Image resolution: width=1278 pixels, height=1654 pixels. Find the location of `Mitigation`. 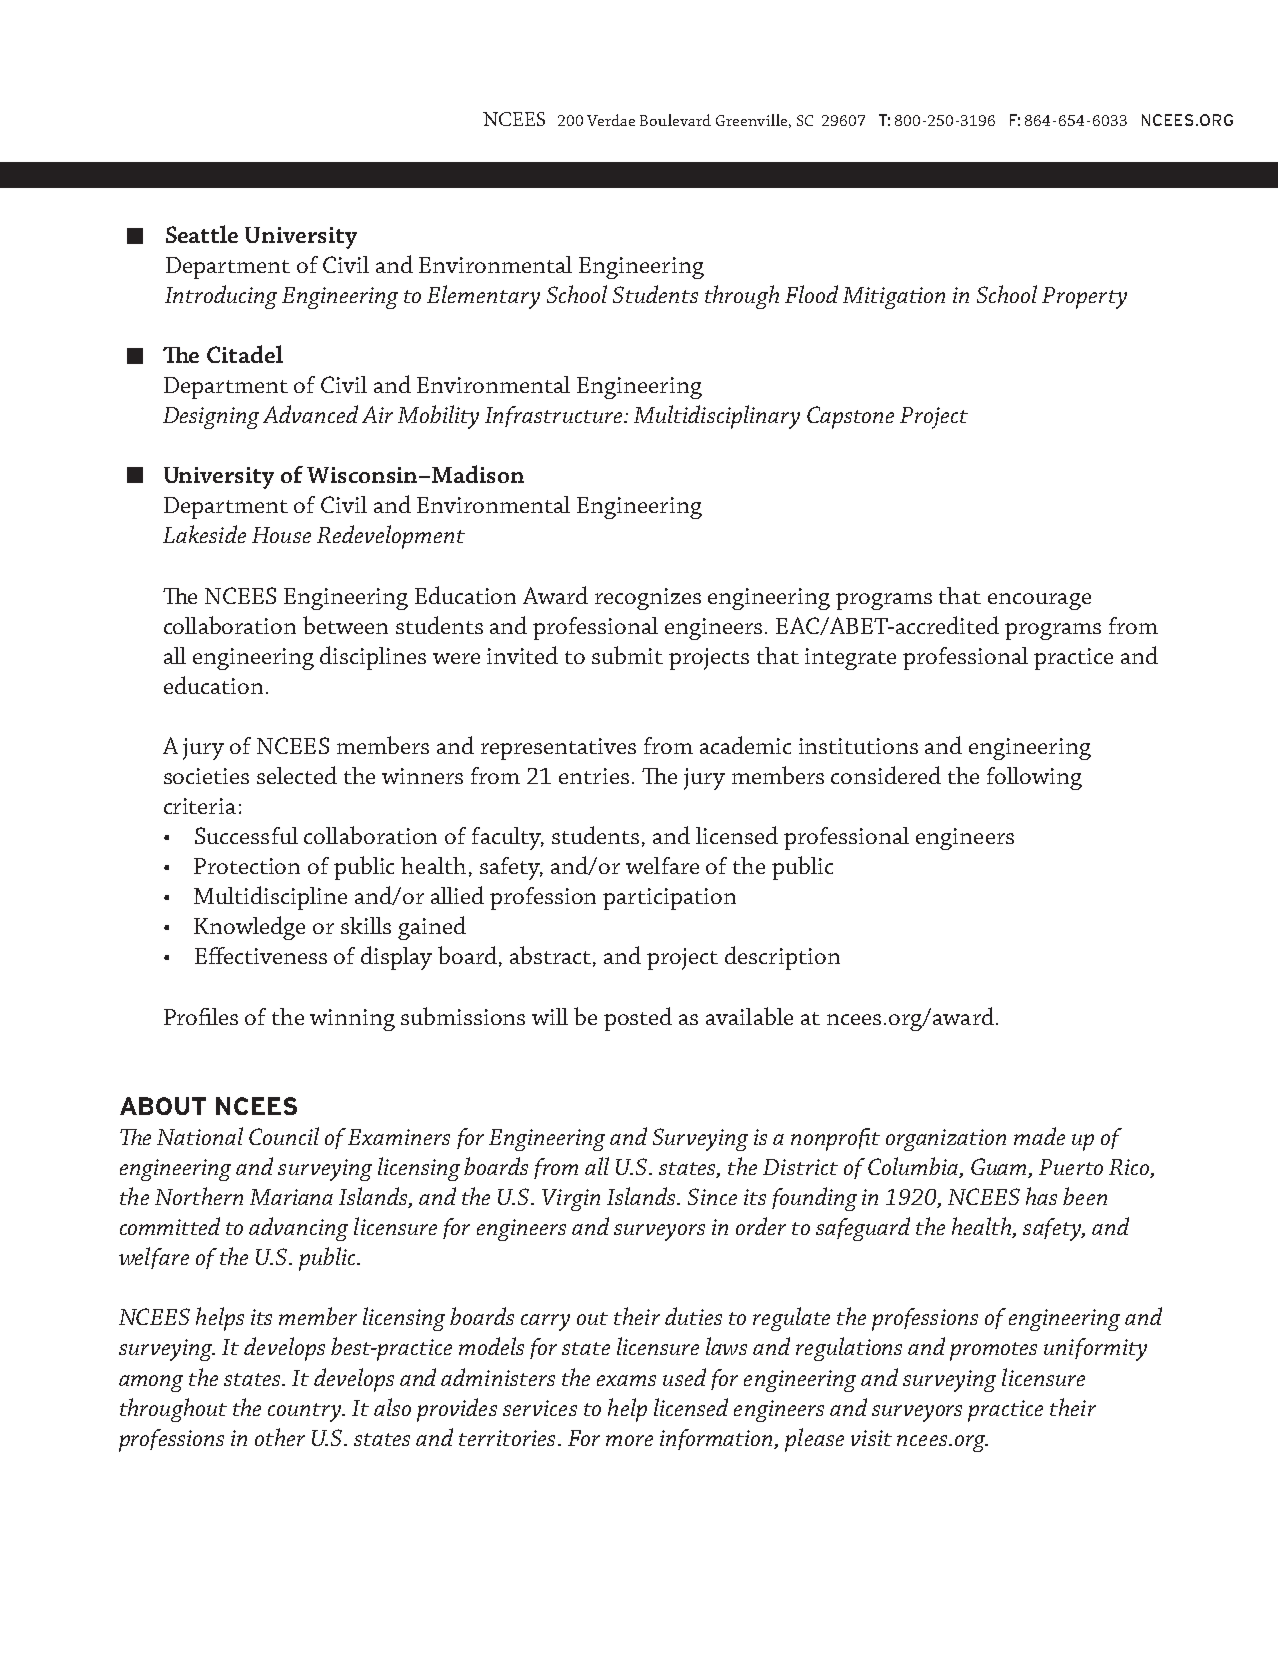

Mitigation is located at coordinates (894, 298).
